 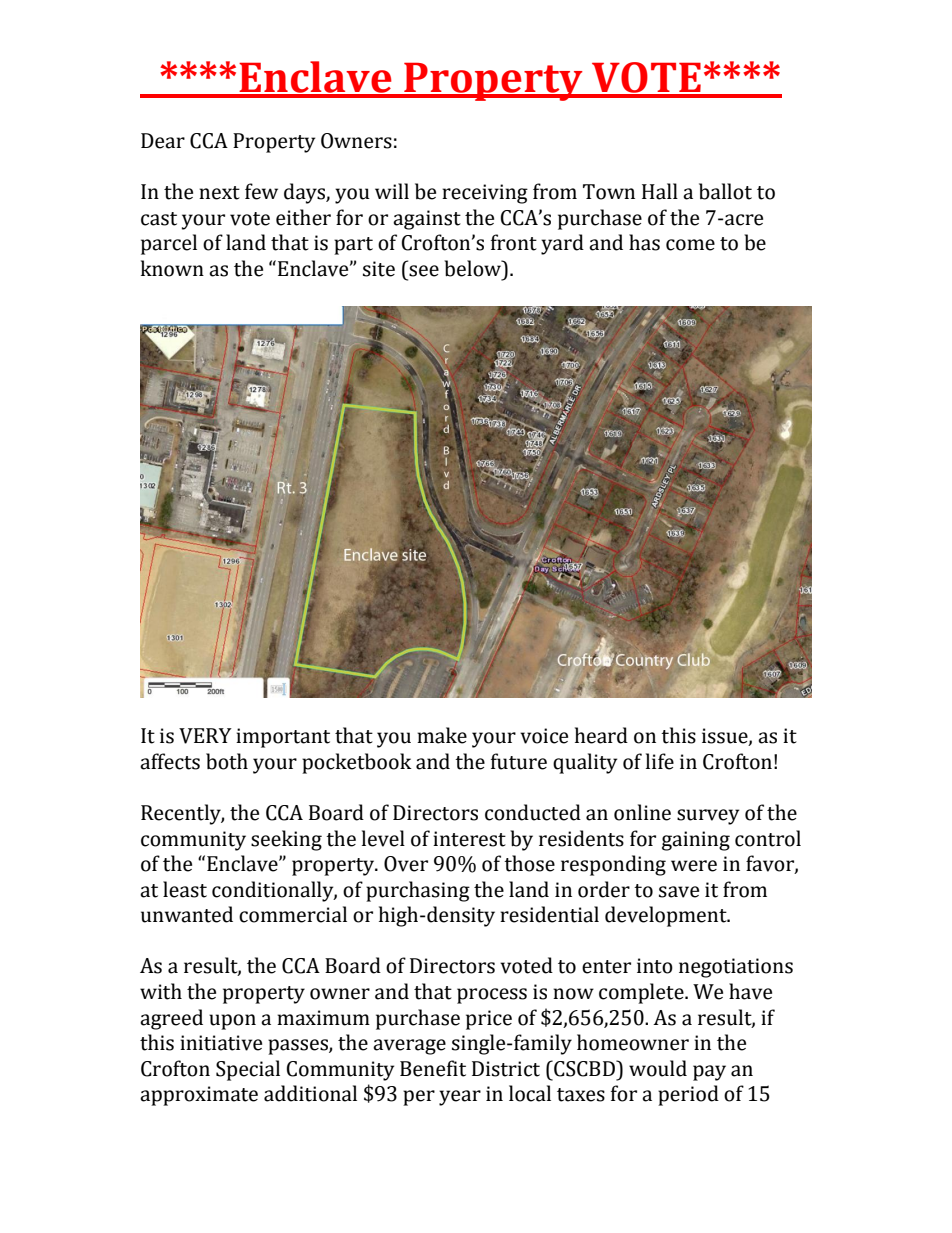 I want to click on important, so click(x=283, y=738).
